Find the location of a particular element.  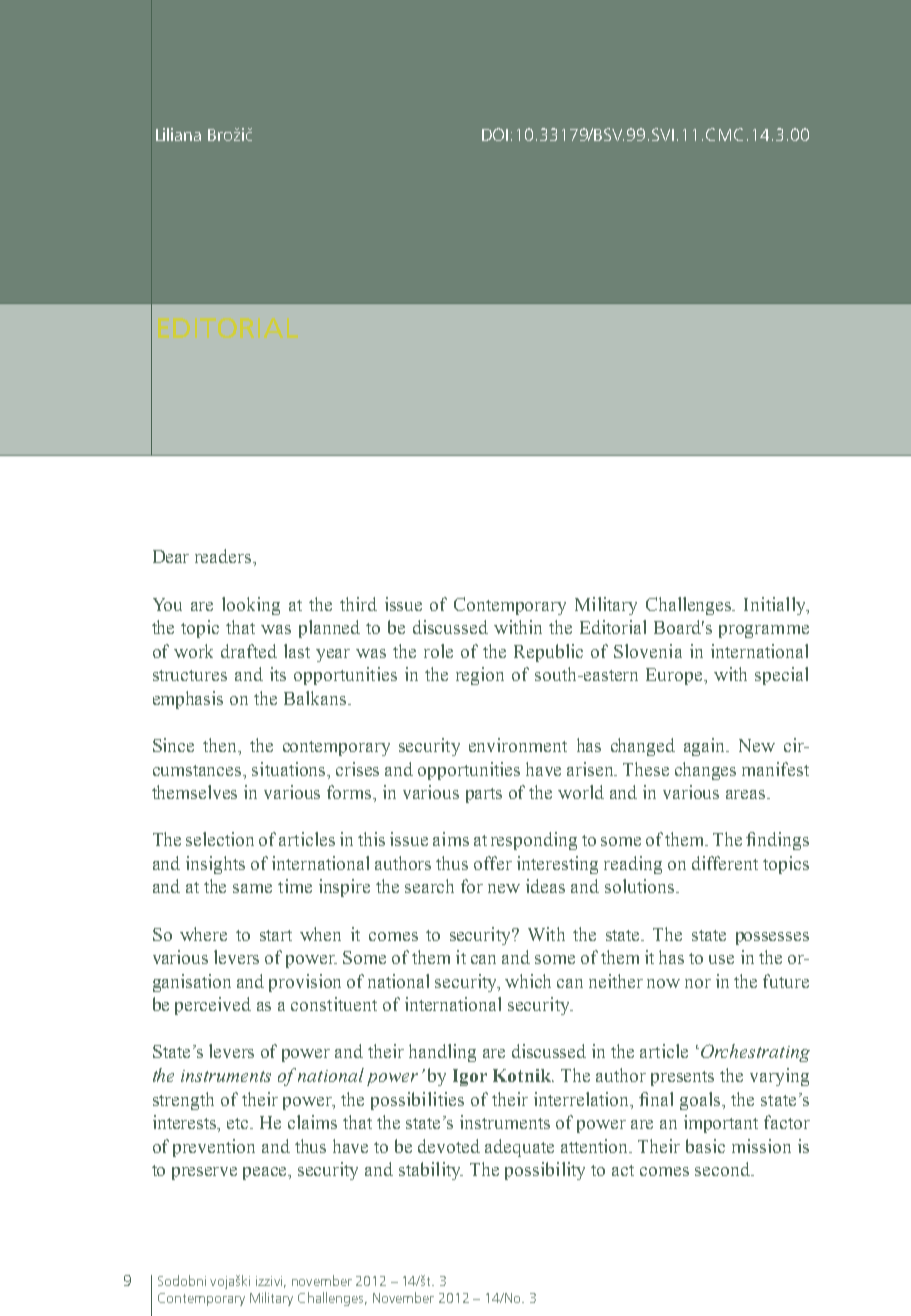

Europe is located at coordinates (675, 676).
